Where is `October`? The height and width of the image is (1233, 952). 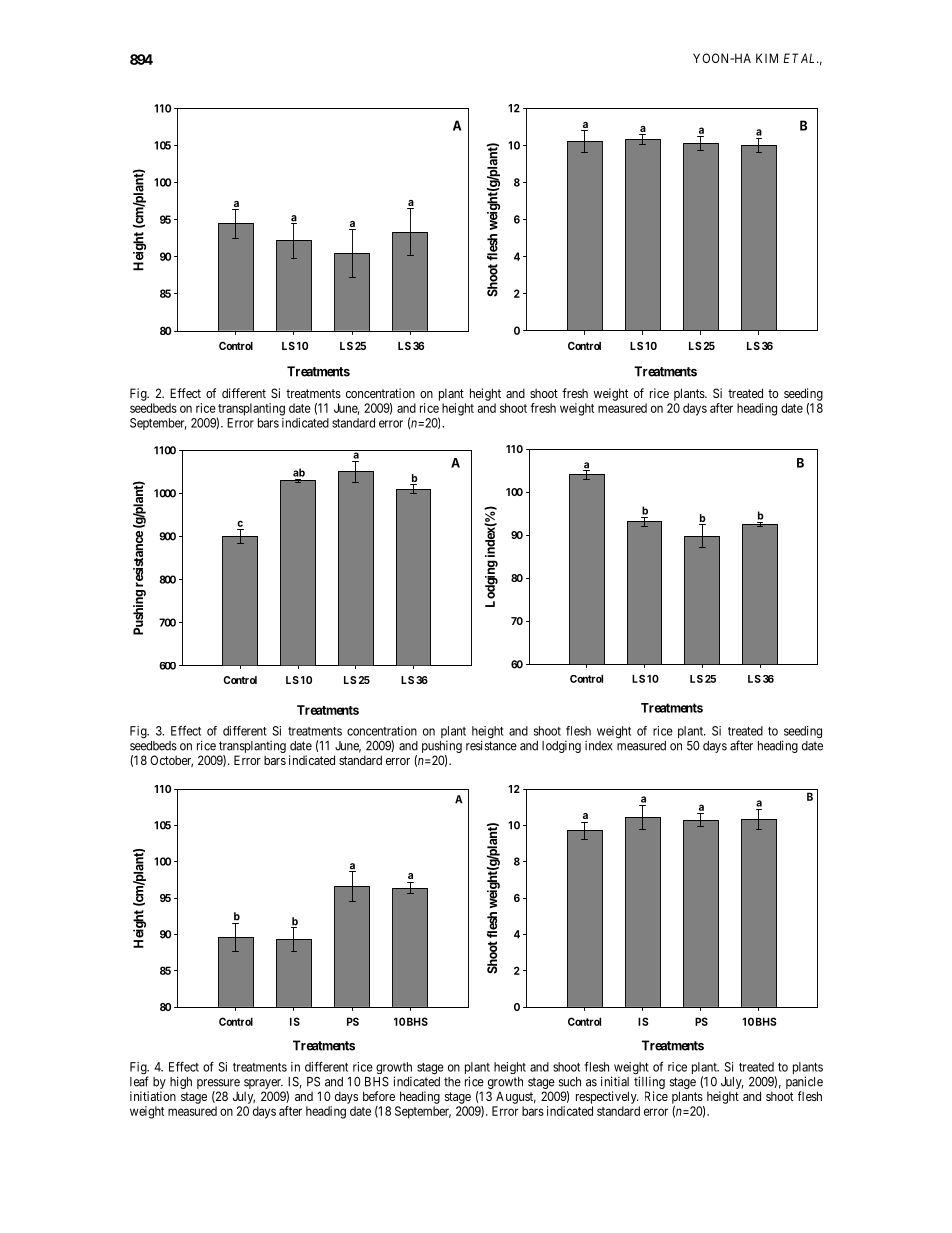 October is located at coordinates (171, 761).
